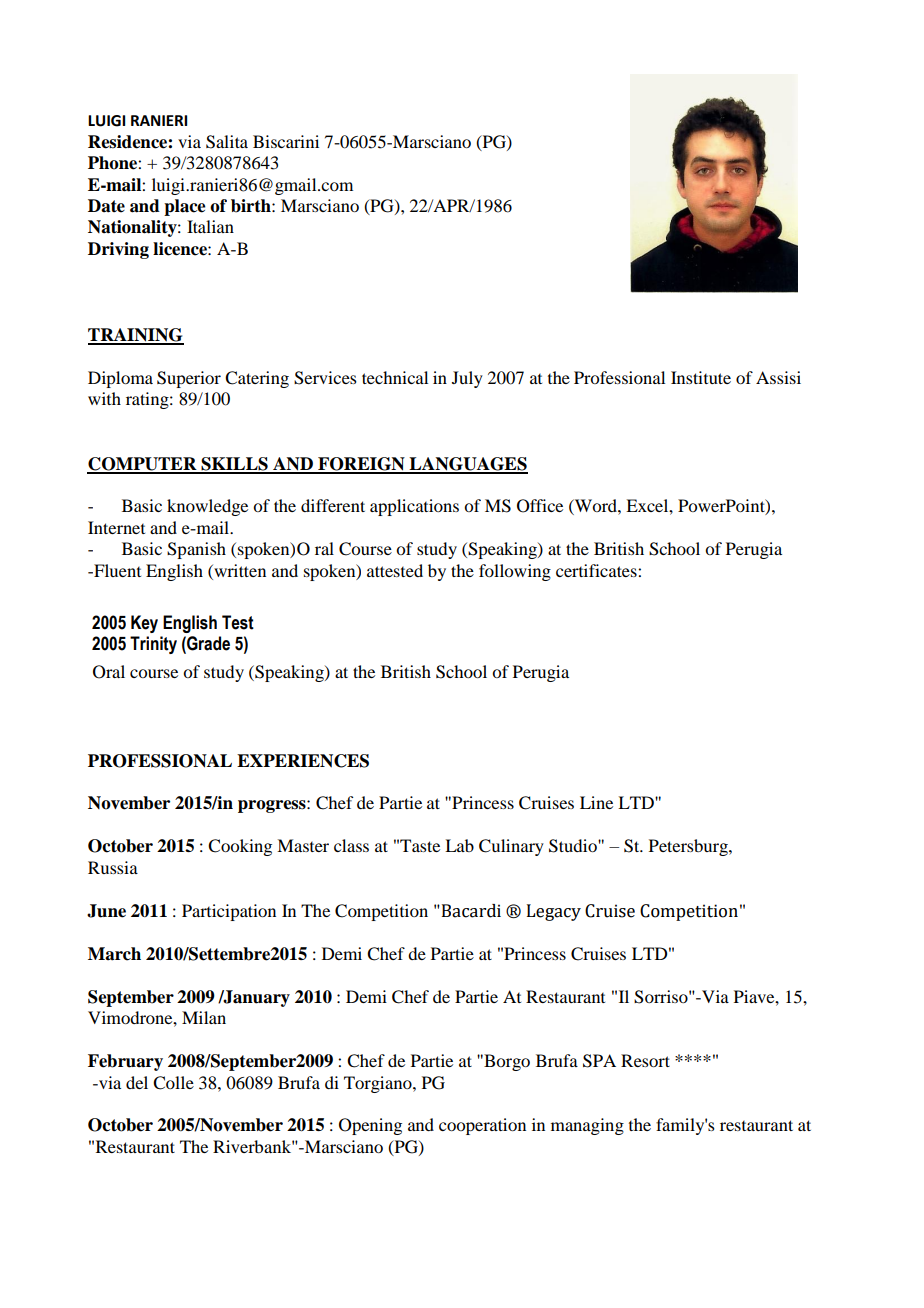 This document has width=924, height=1308. Describe the element at coordinates (185, 207) in the document. I see `place` at that location.
